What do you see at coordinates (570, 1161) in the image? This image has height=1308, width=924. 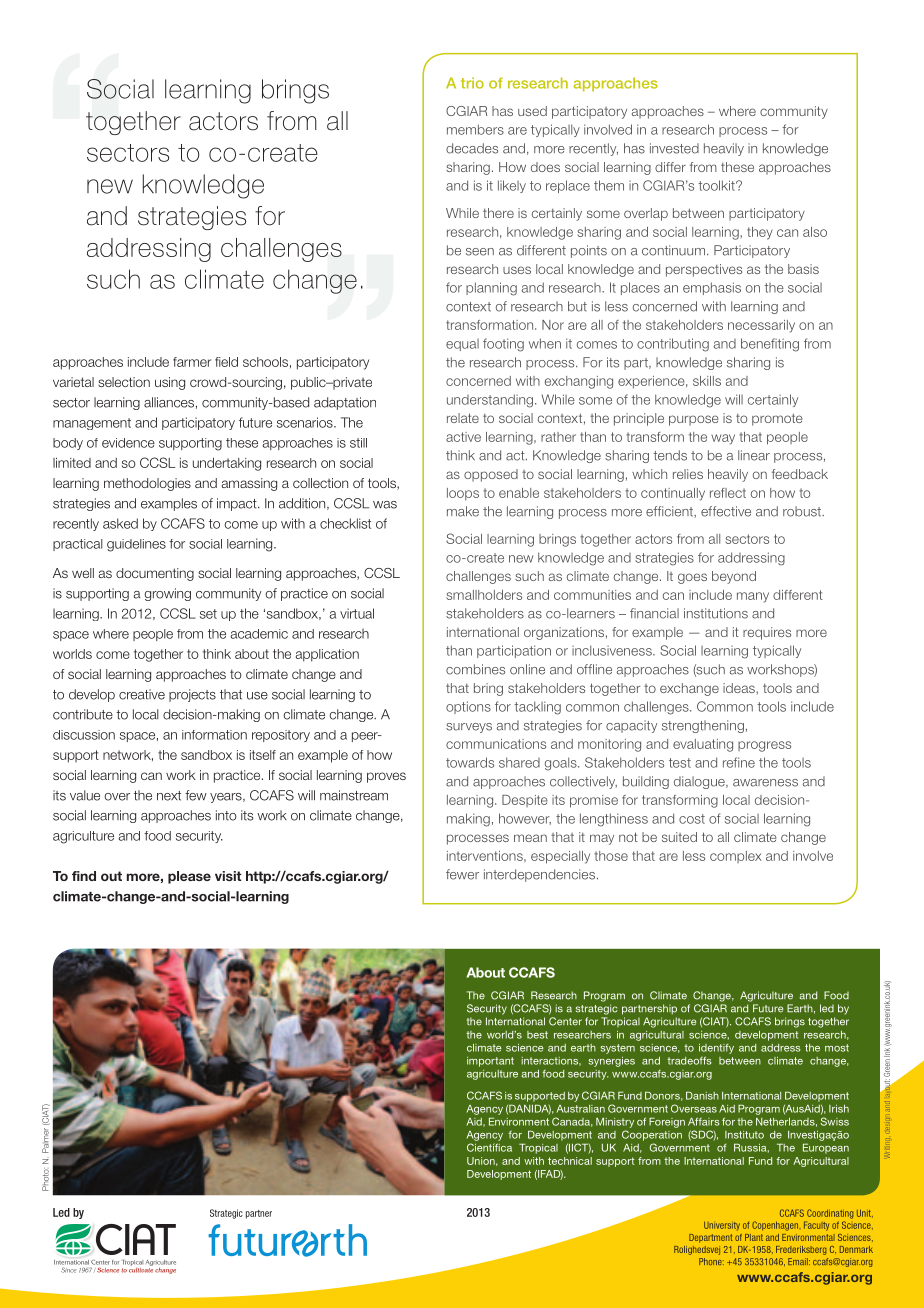 I see `technical` at bounding box center [570, 1161].
